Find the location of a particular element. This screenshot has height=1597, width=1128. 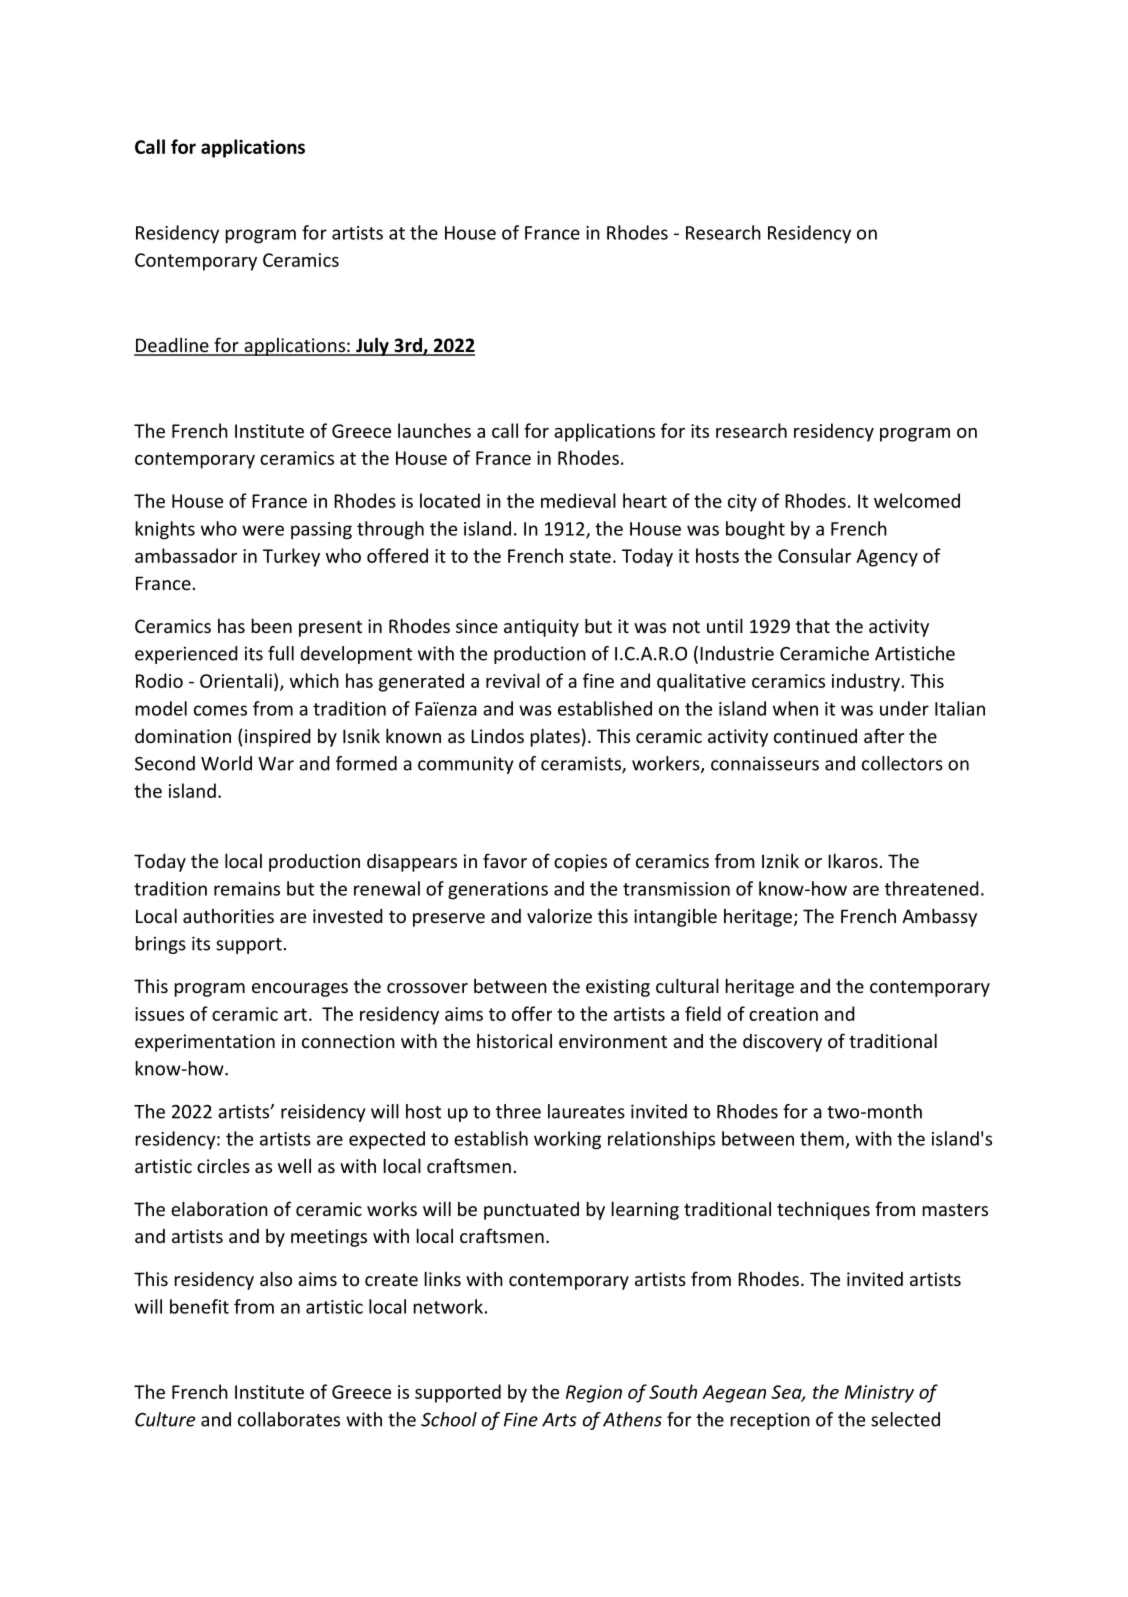

launches is located at coordinates (434, 430).
